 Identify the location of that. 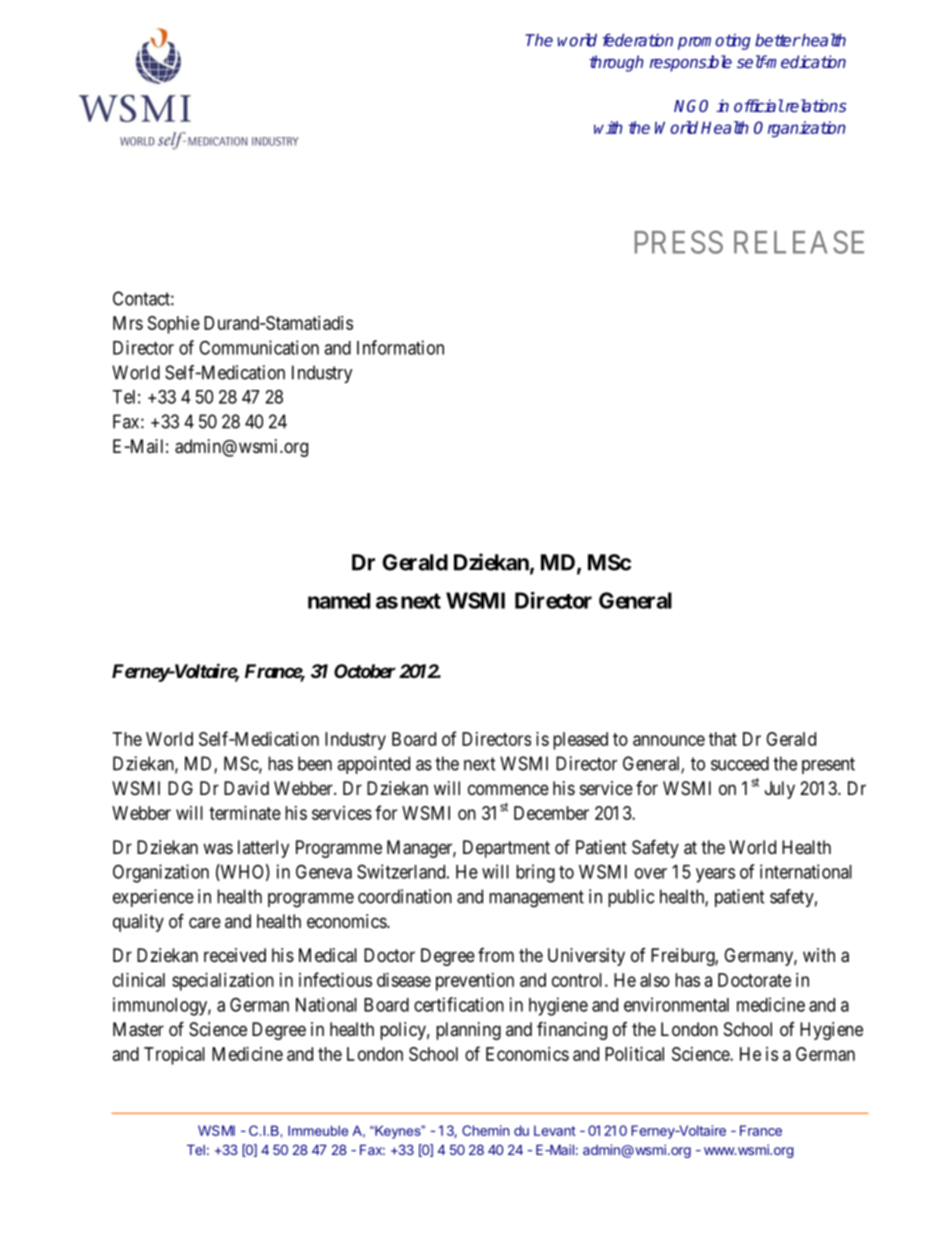
(723, 739).
